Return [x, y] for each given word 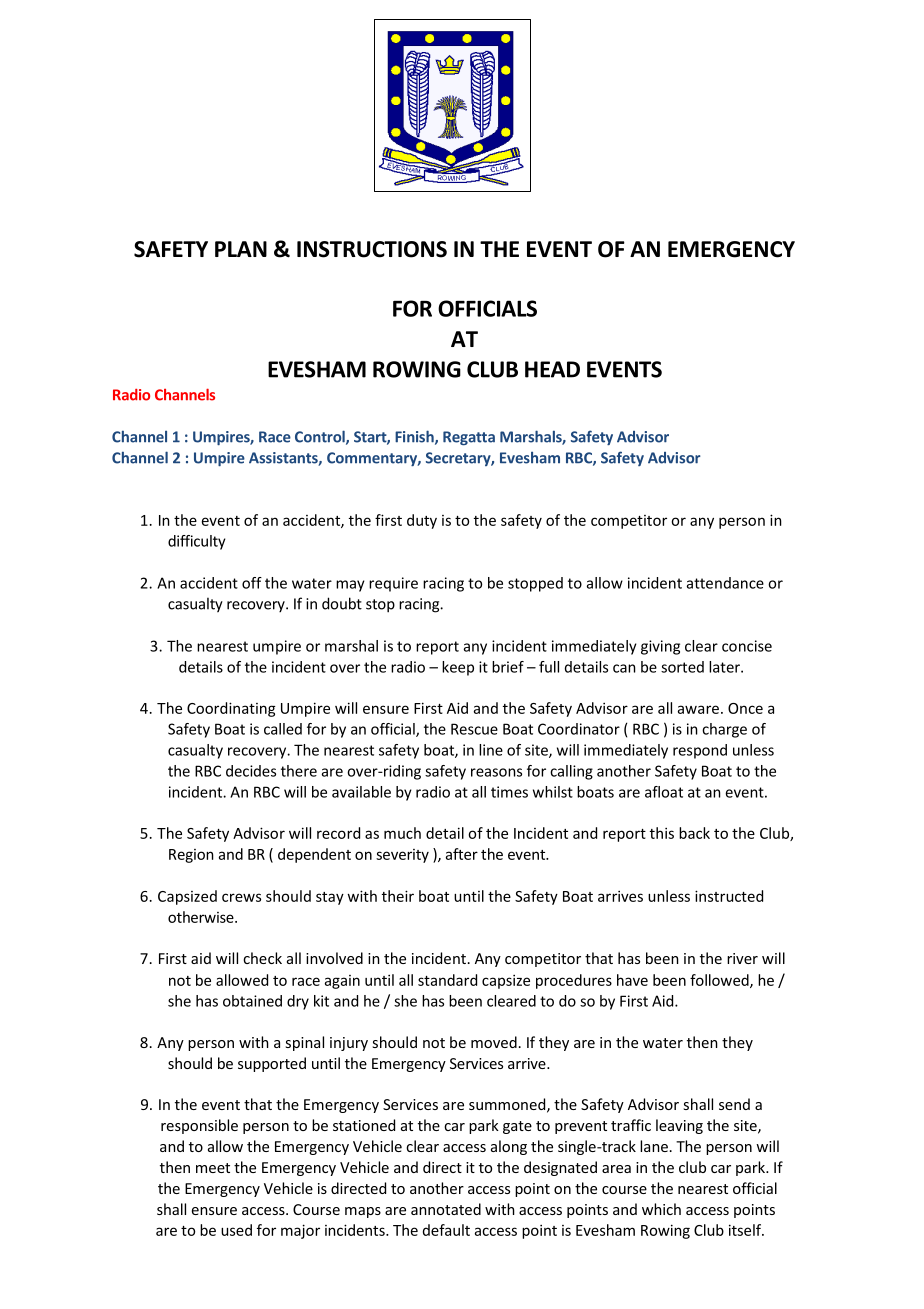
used [236, 1230]
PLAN [241, 249]
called [283, 729]
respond [700, 751]
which [661, 1209]
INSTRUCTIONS [372, 249]
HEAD [552, 369]
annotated [446, 1209]
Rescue [474, 729]
